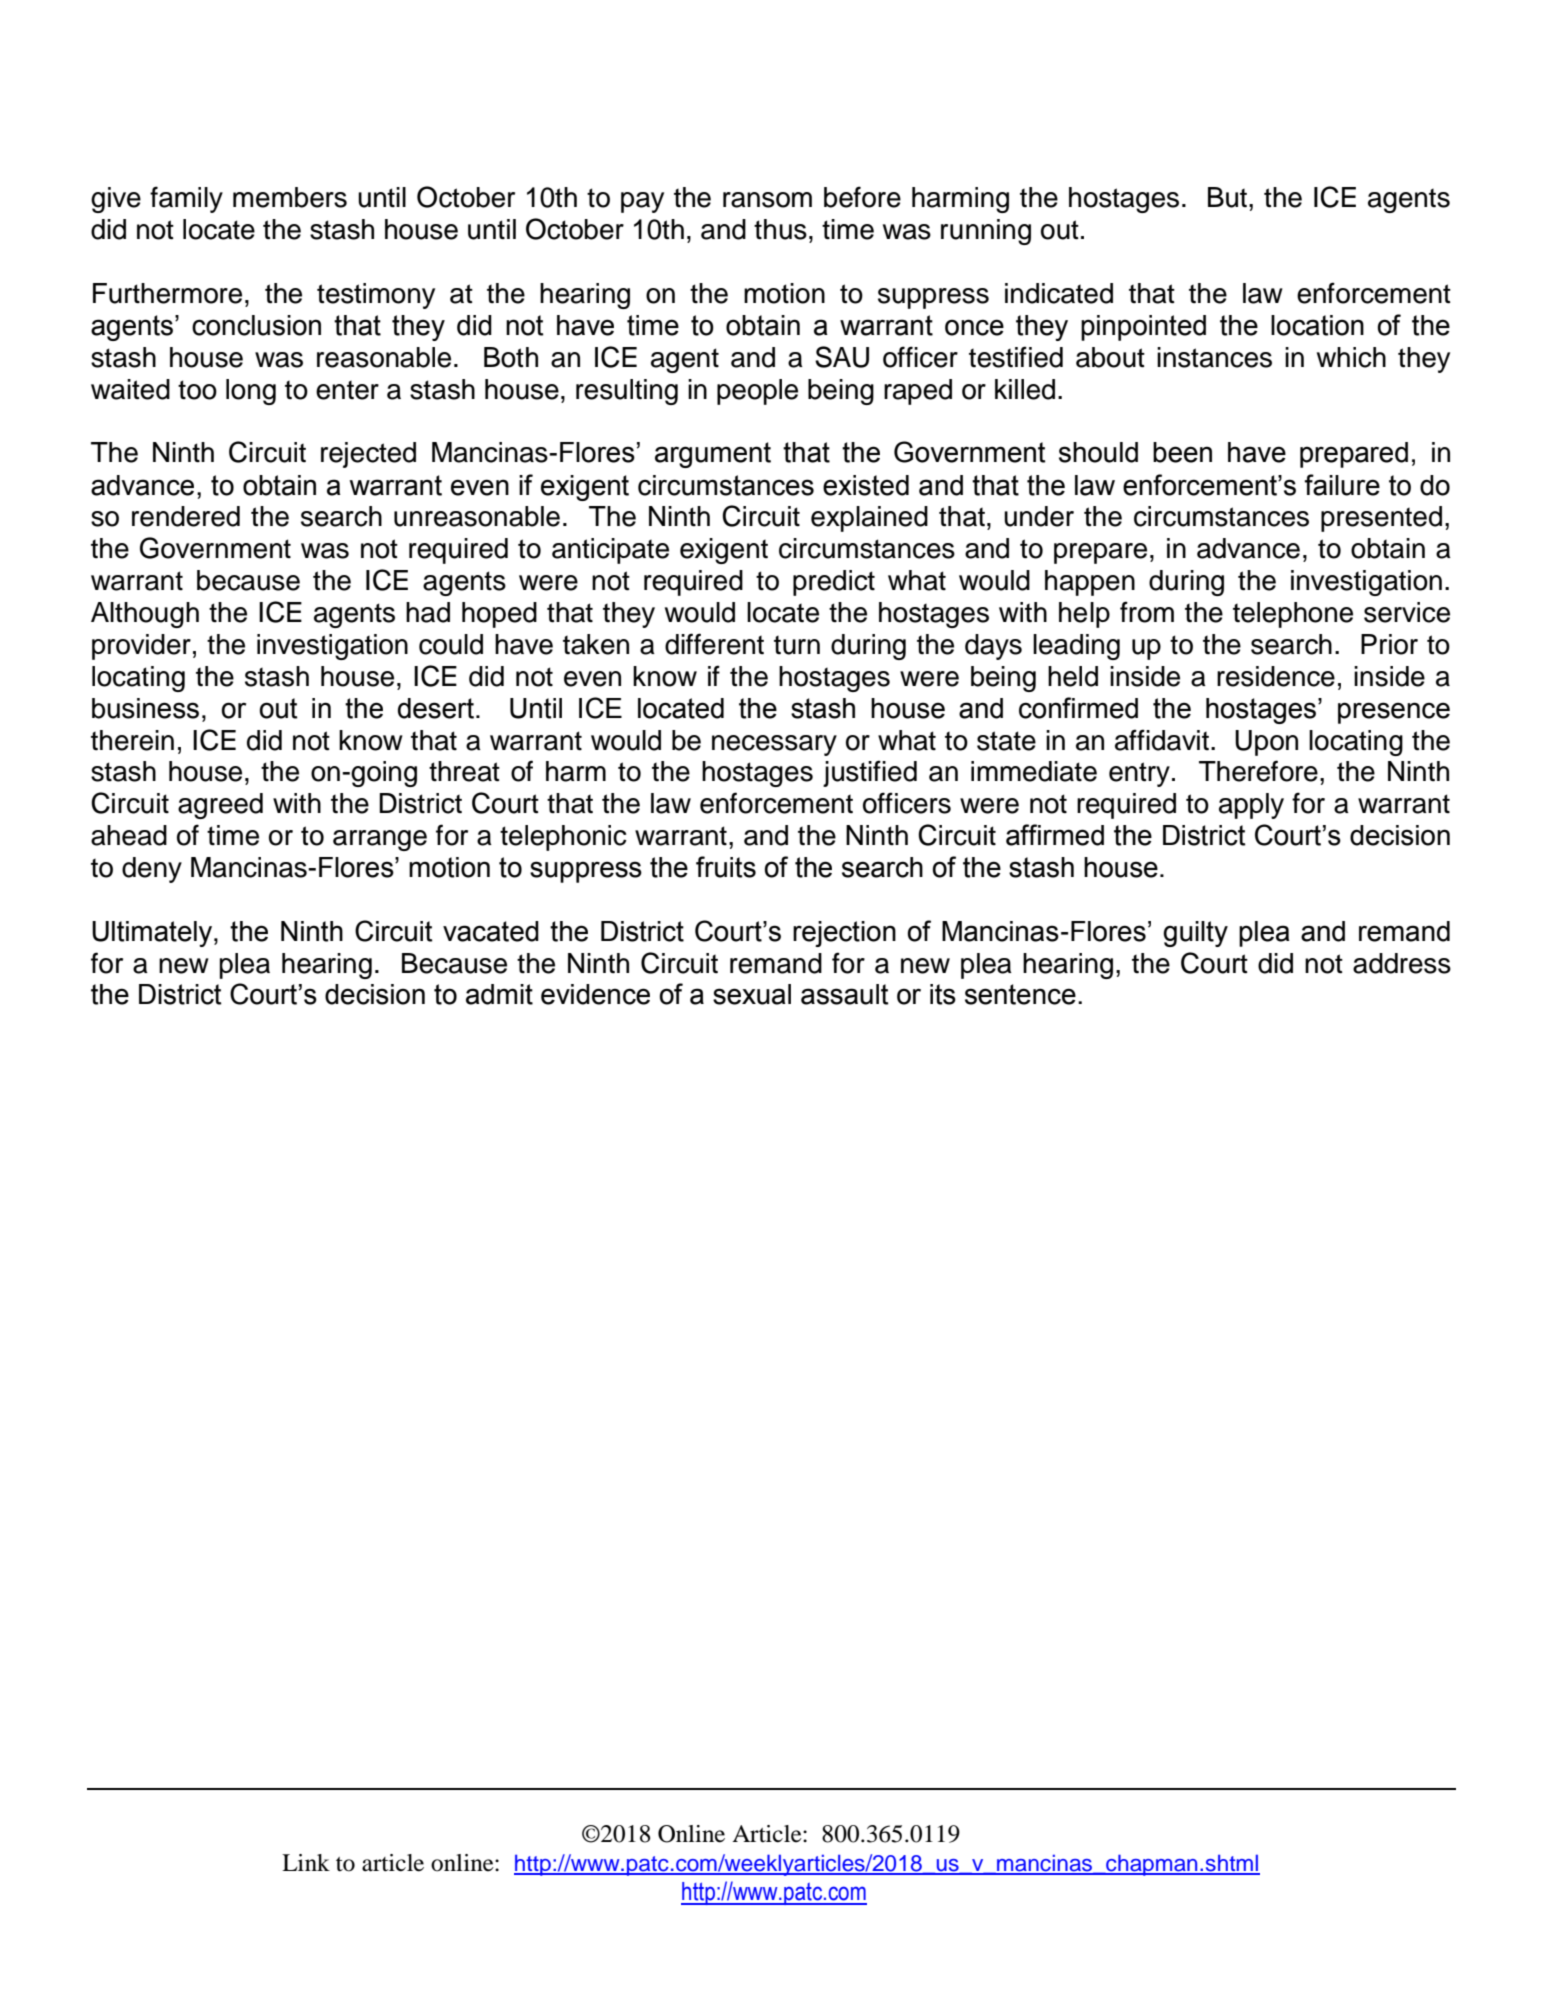 The image size is (1542, 1996). Describe the element at coordinates (220, 806) in the document. I see `agreed` at that location.
